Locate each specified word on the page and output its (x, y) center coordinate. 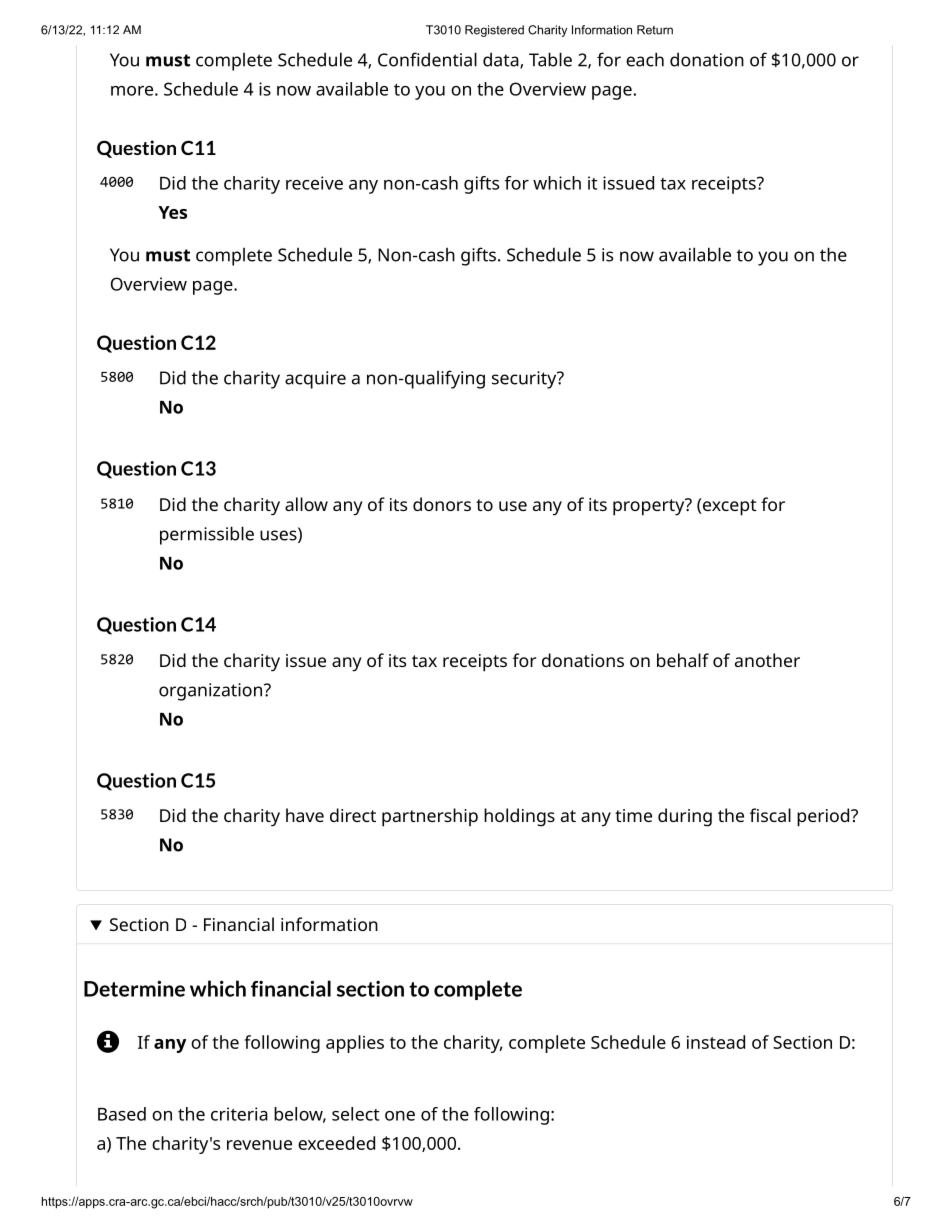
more (132, 91)
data (502, 60)
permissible (207, 535)
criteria (239, 1114)
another (767, 660)
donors (442, 504)
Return (655, 30)
